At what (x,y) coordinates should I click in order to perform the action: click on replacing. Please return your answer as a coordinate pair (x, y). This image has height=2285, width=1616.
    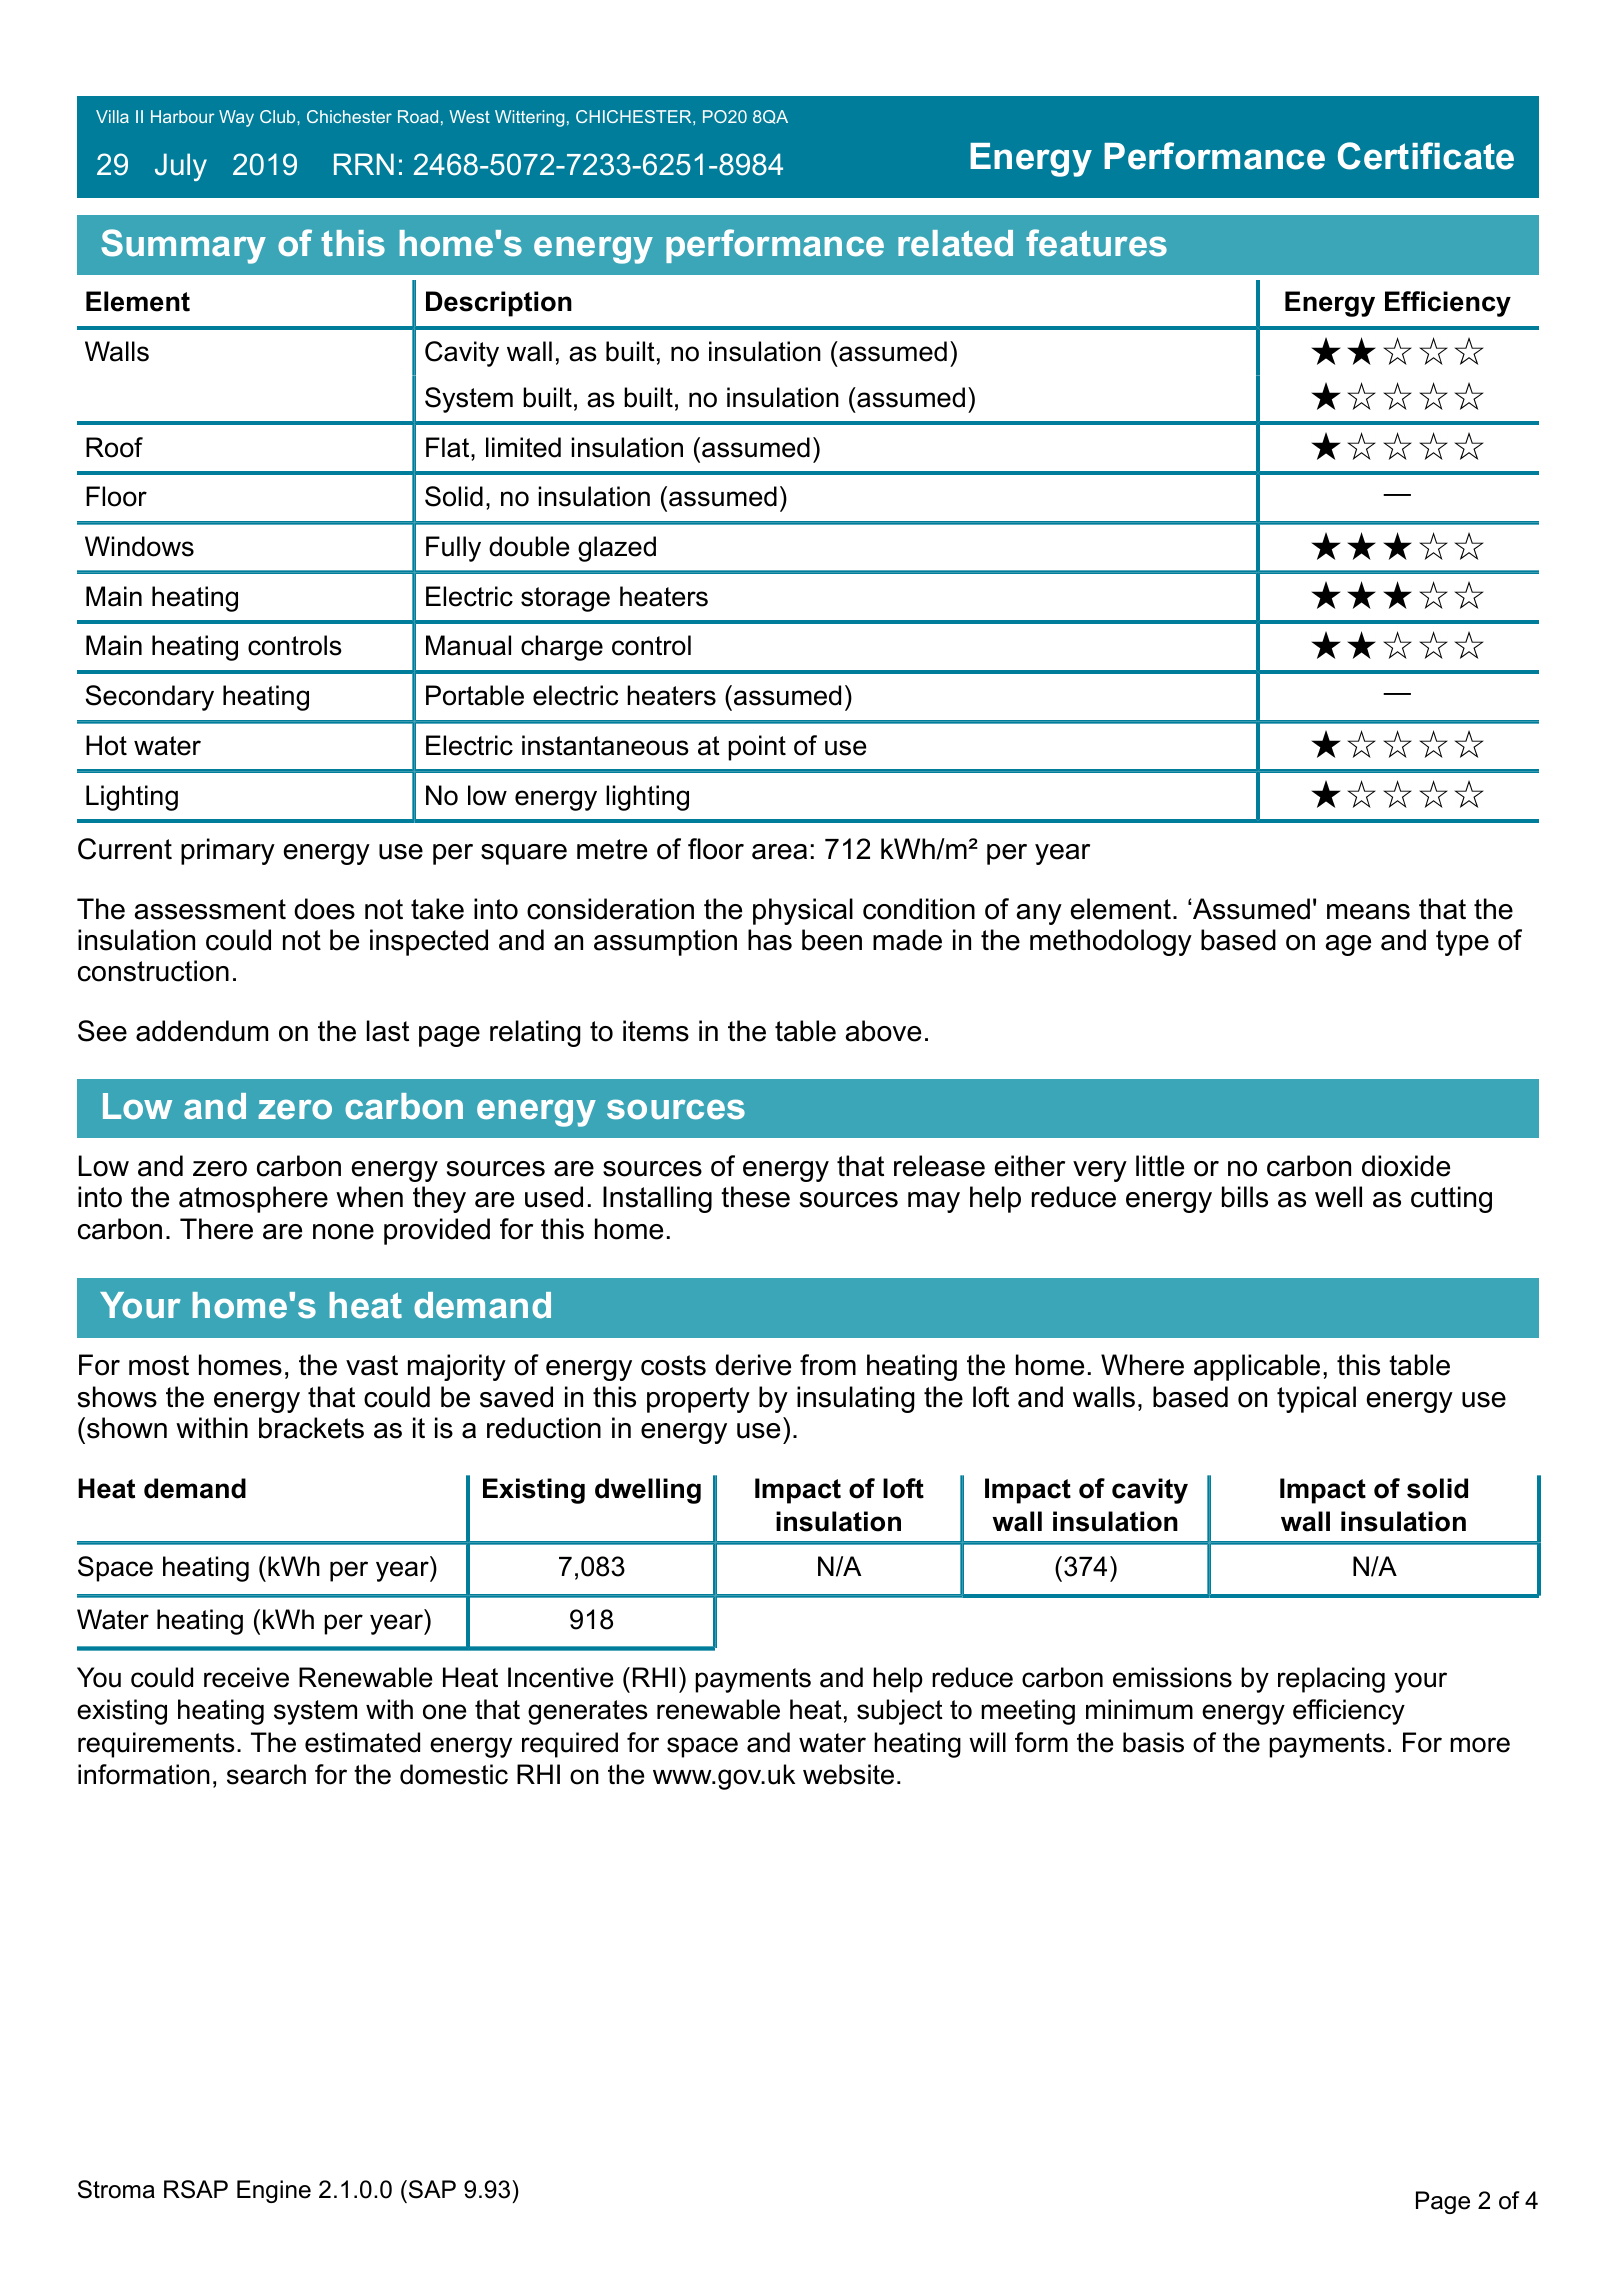
    Looking at the image, I should click on (1331, 1680).
